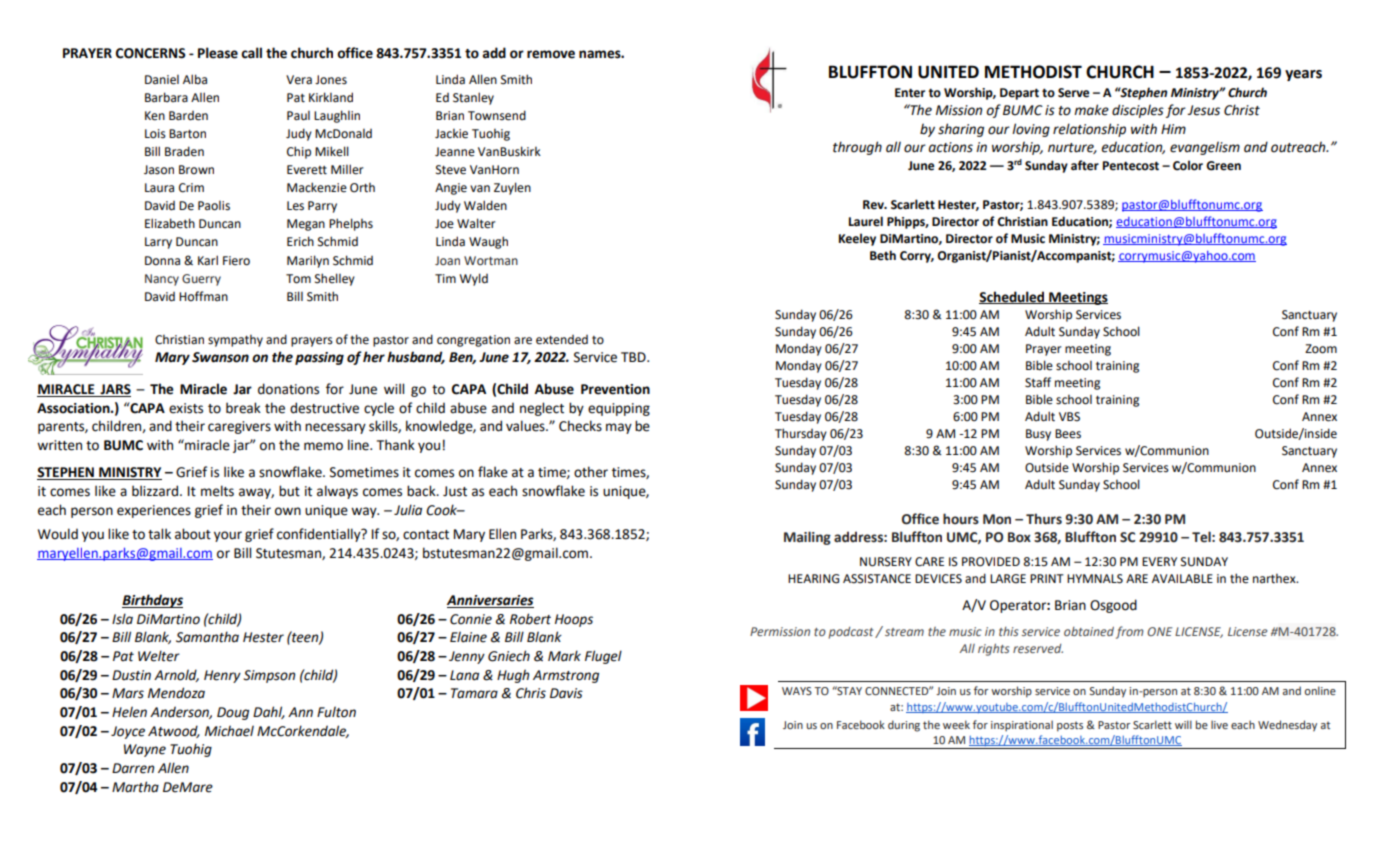 The width and height of the screenshot is (1400, 850). I want to click on during, so click(904, 726).
